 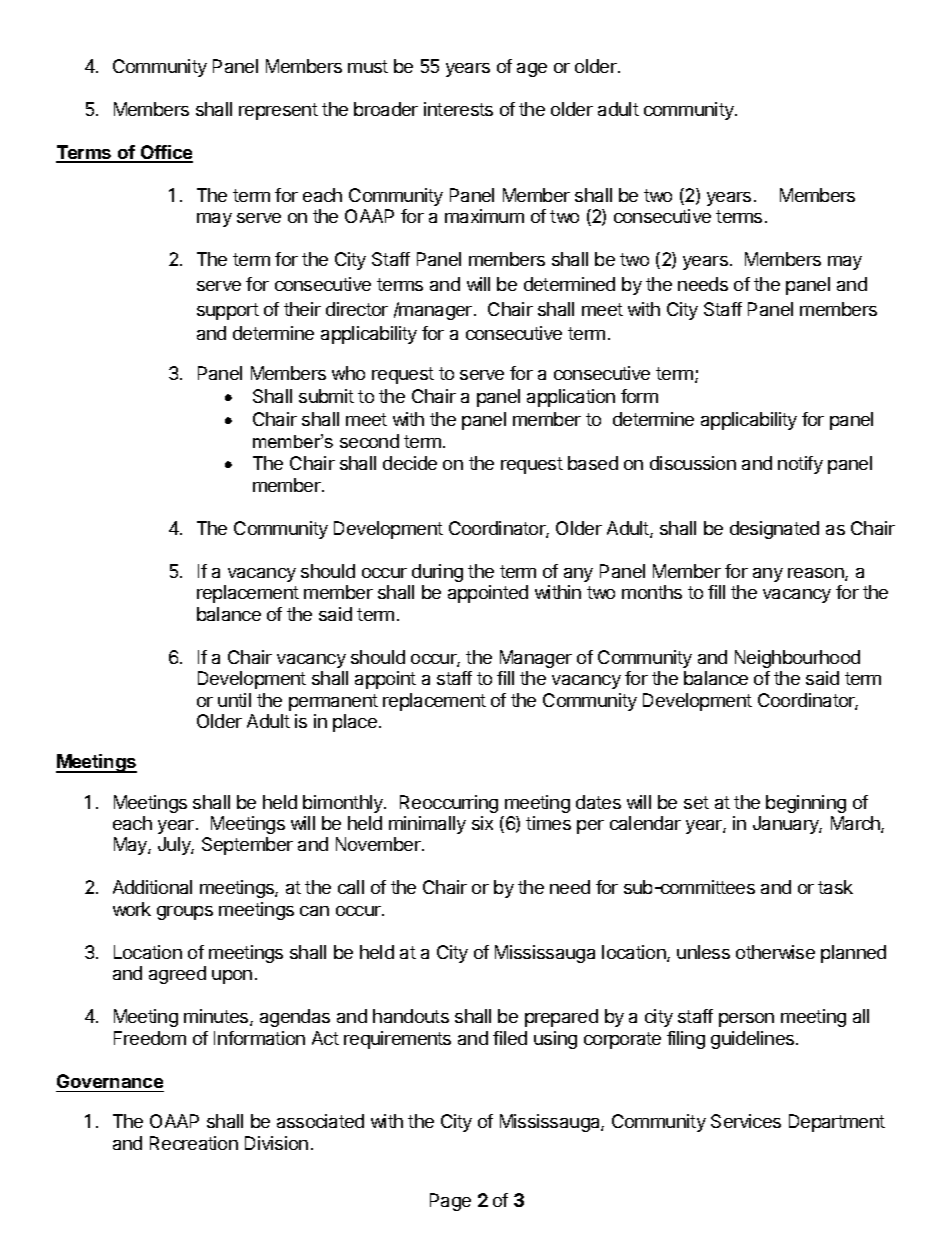 What do you see at coordinates (450, 1202) in the document?
I see `Page` at bounding box center [450, 1202].
